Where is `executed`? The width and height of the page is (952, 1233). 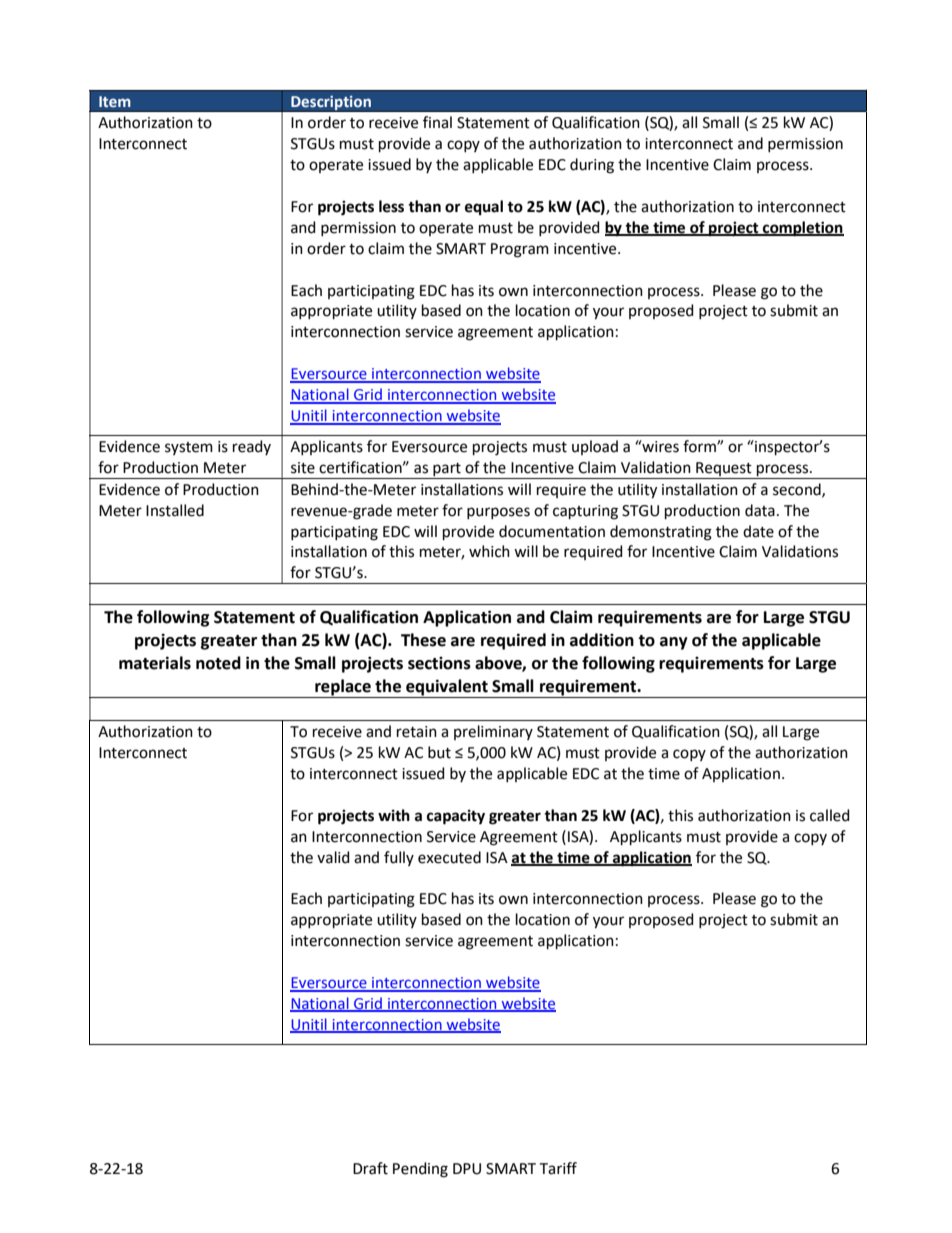
executed is located at coordinates (449, 857).
